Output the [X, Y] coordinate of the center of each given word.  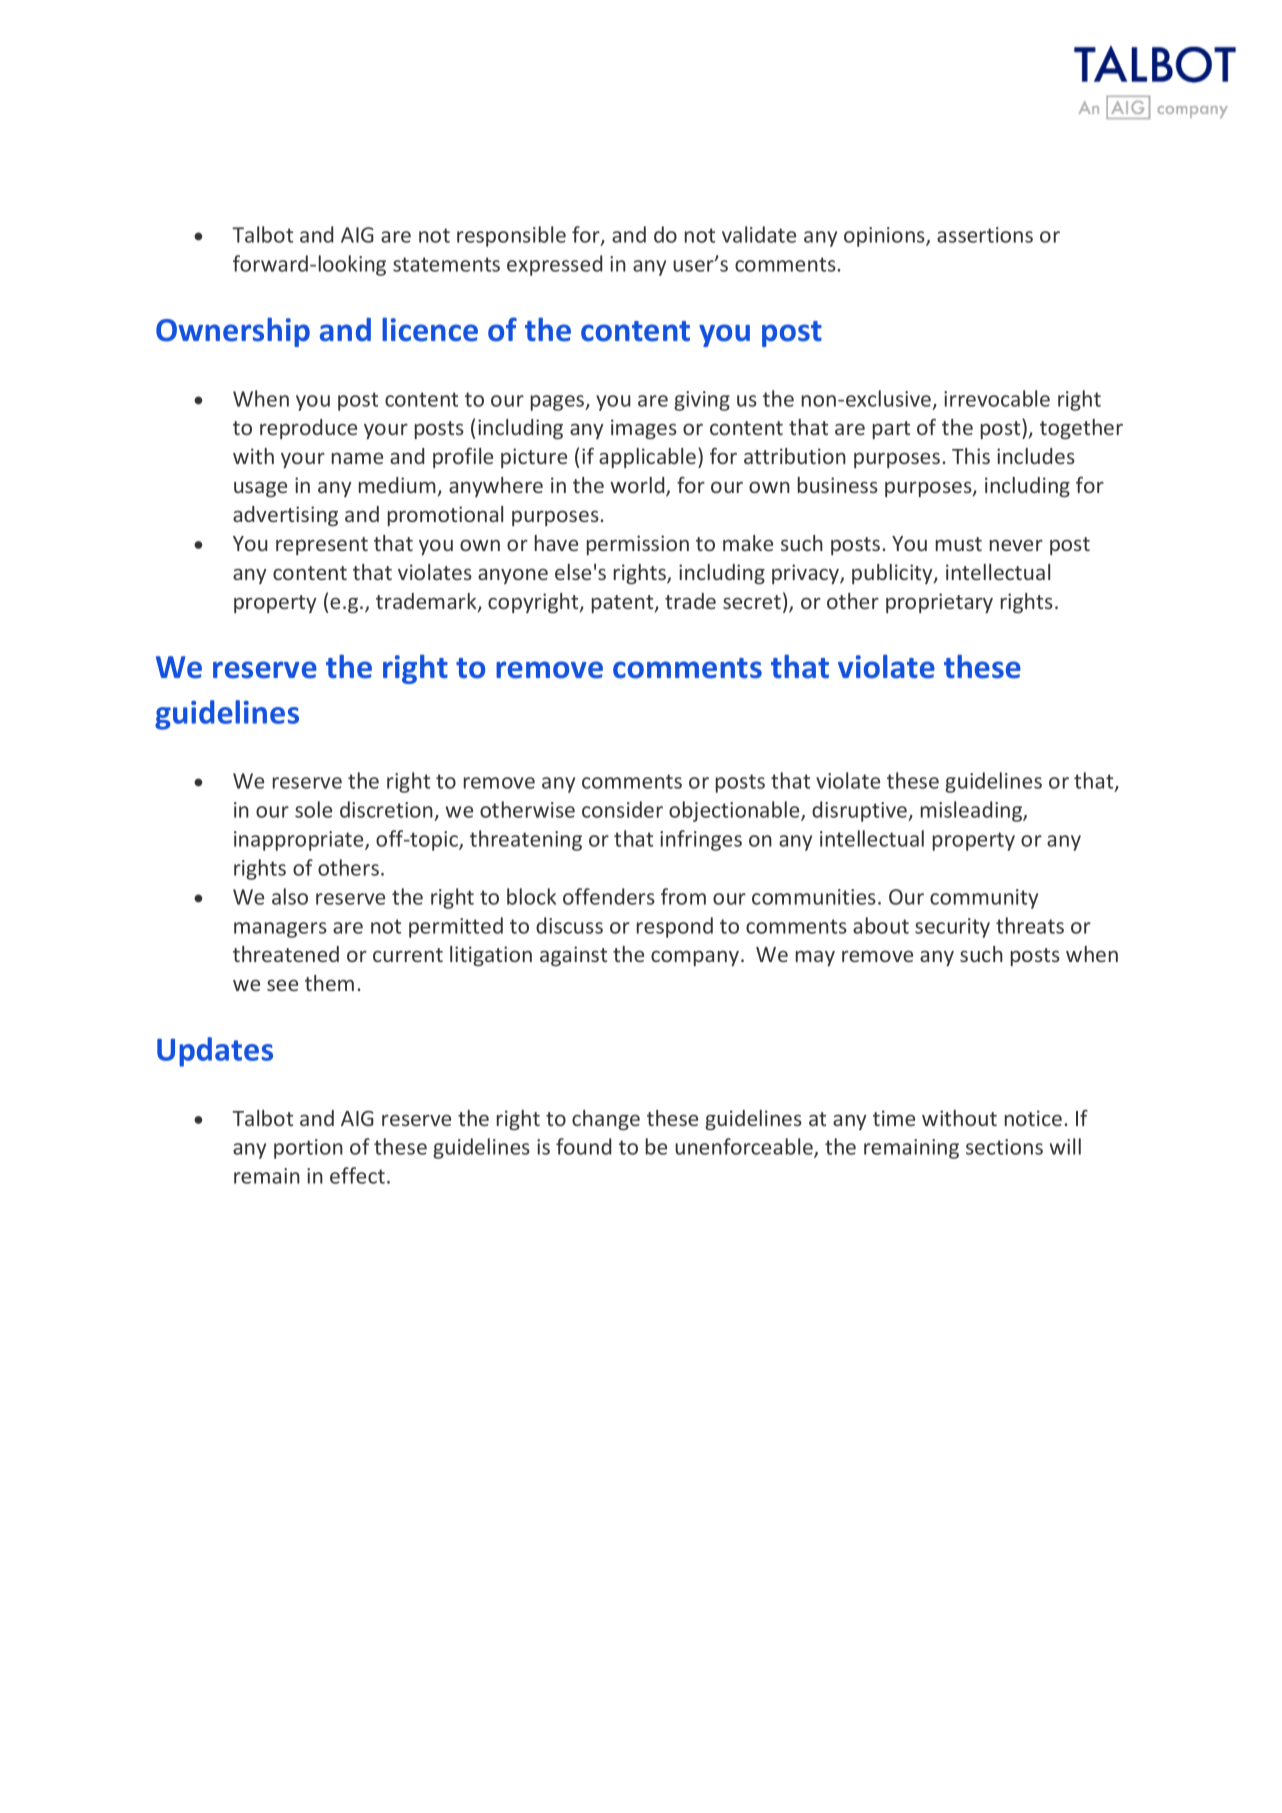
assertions [985, 235]
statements [446, 264]
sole [313, 809]
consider [622, 809]
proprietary [939, 603]
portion [308, 1149]
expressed [554, 265]
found [583, 1146]
